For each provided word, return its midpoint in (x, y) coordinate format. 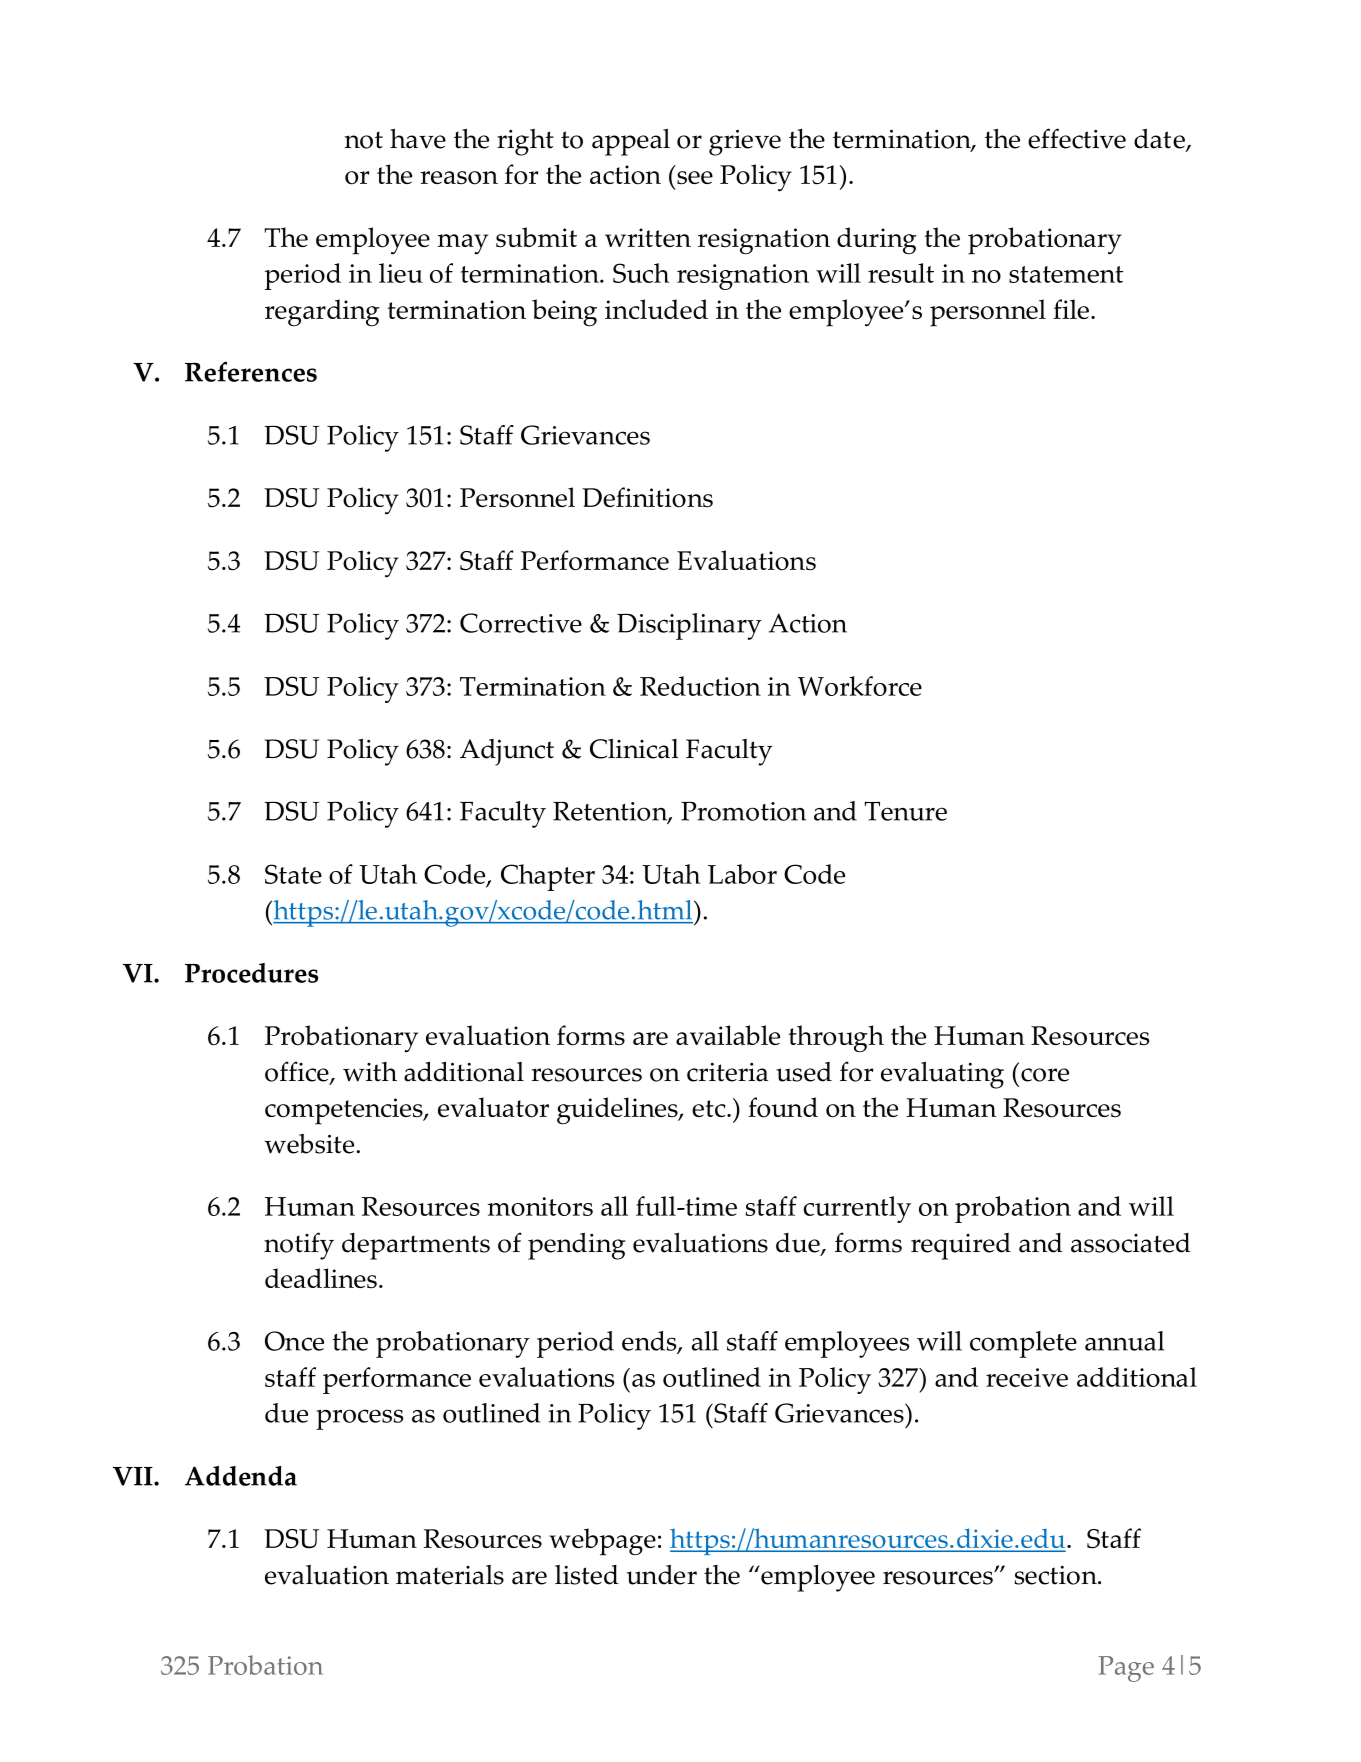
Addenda (241, 1476)
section (1056, 1575)
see (695, 177)
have (418, 138)
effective (1077, 138)
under (662, 1575)
